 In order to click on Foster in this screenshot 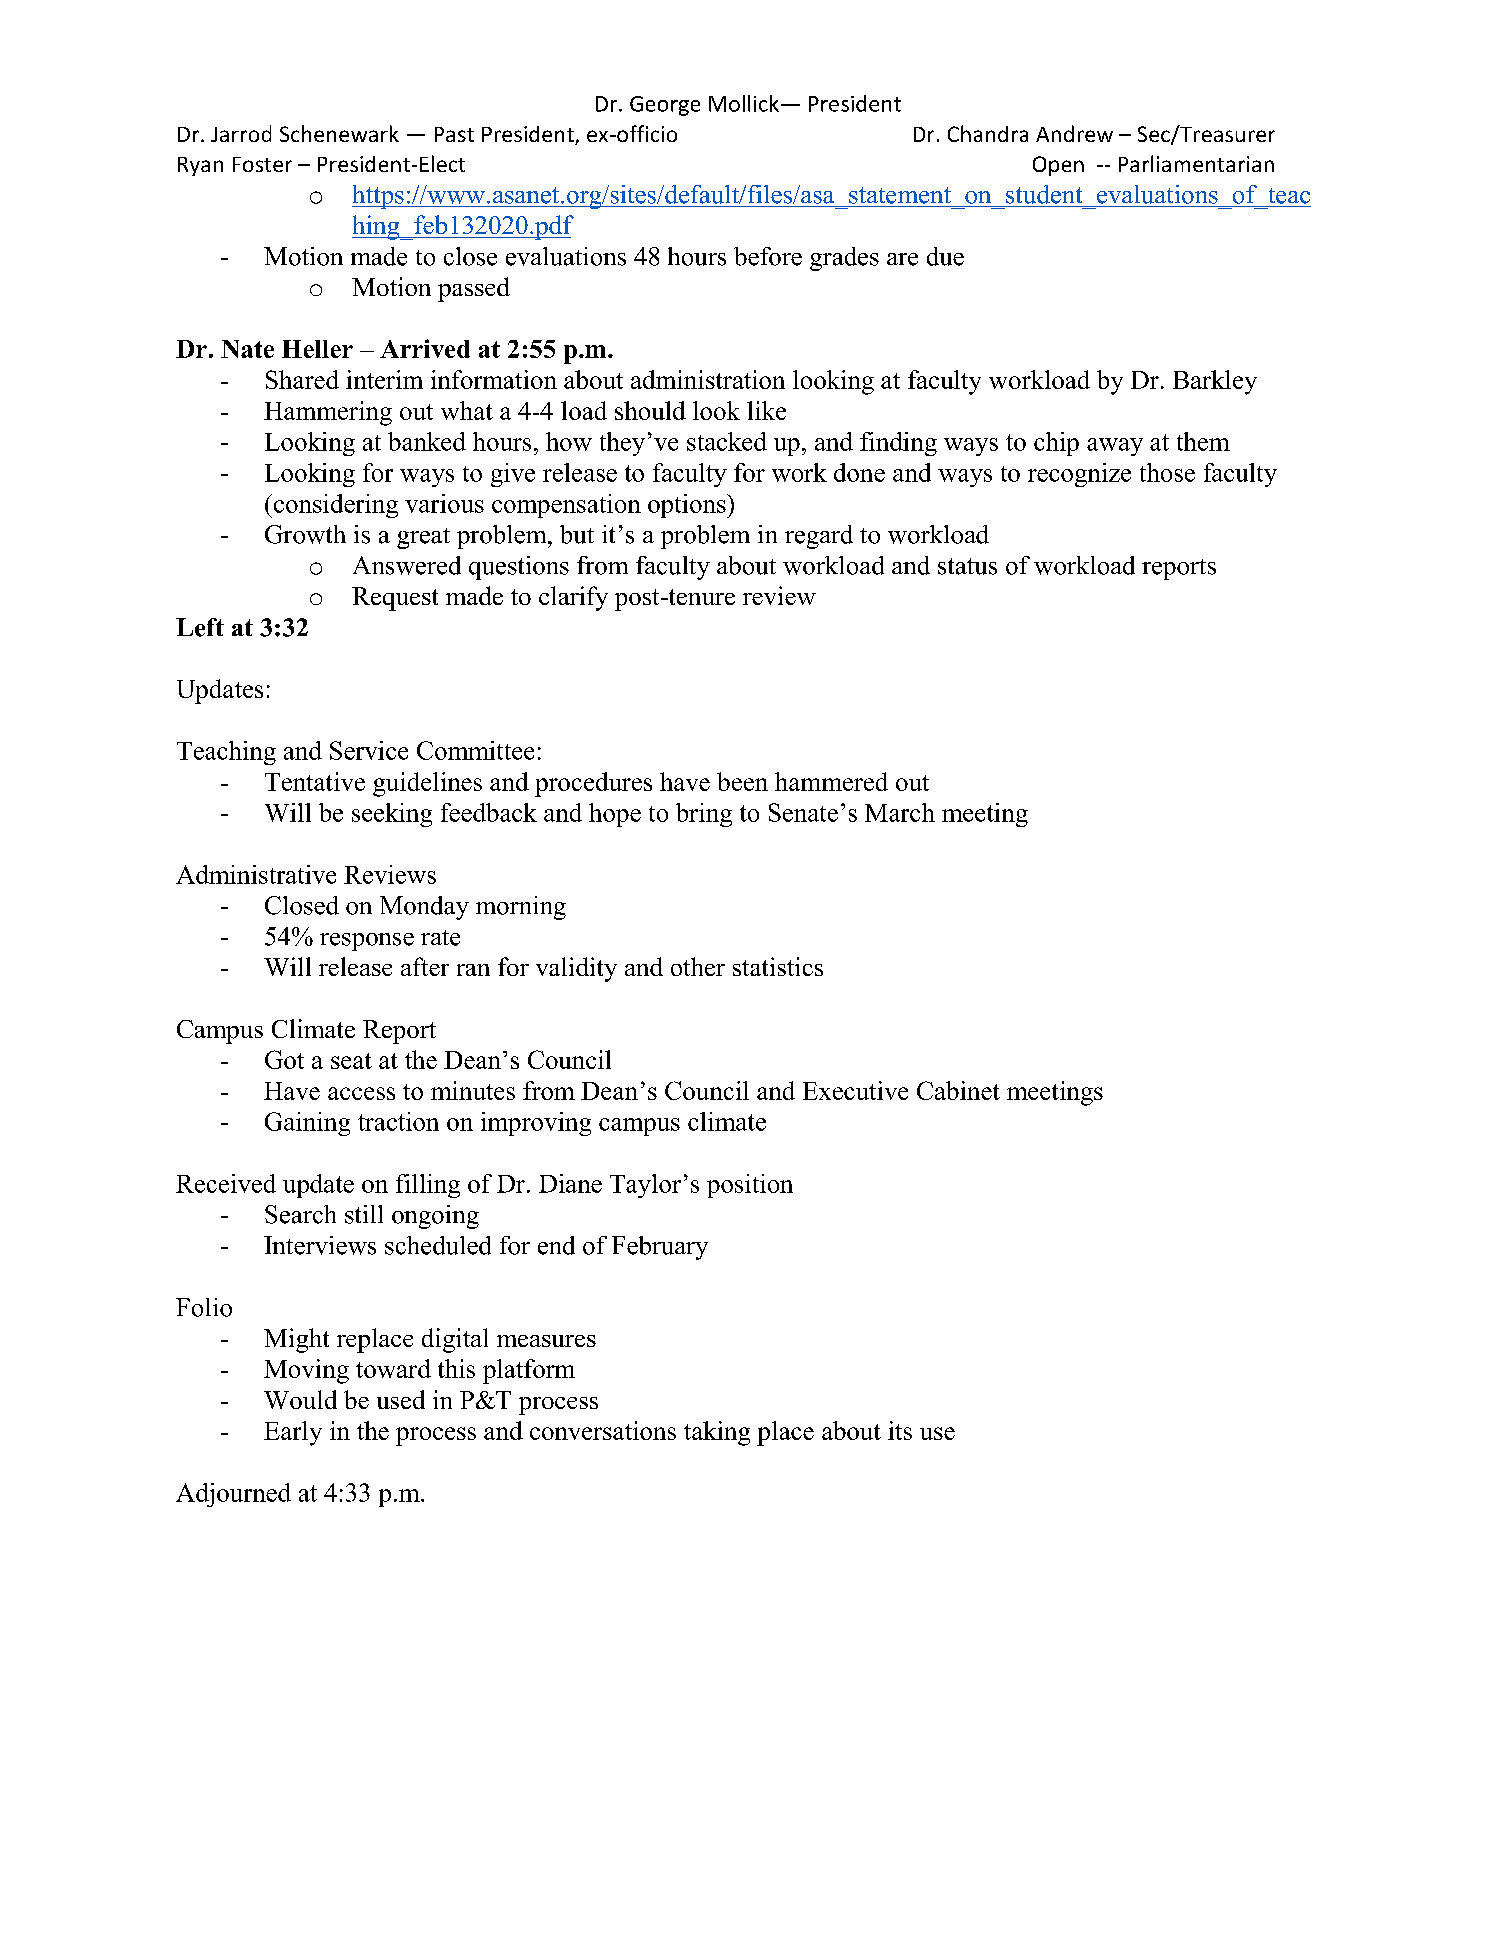, I will do `click(262, 164)`.
